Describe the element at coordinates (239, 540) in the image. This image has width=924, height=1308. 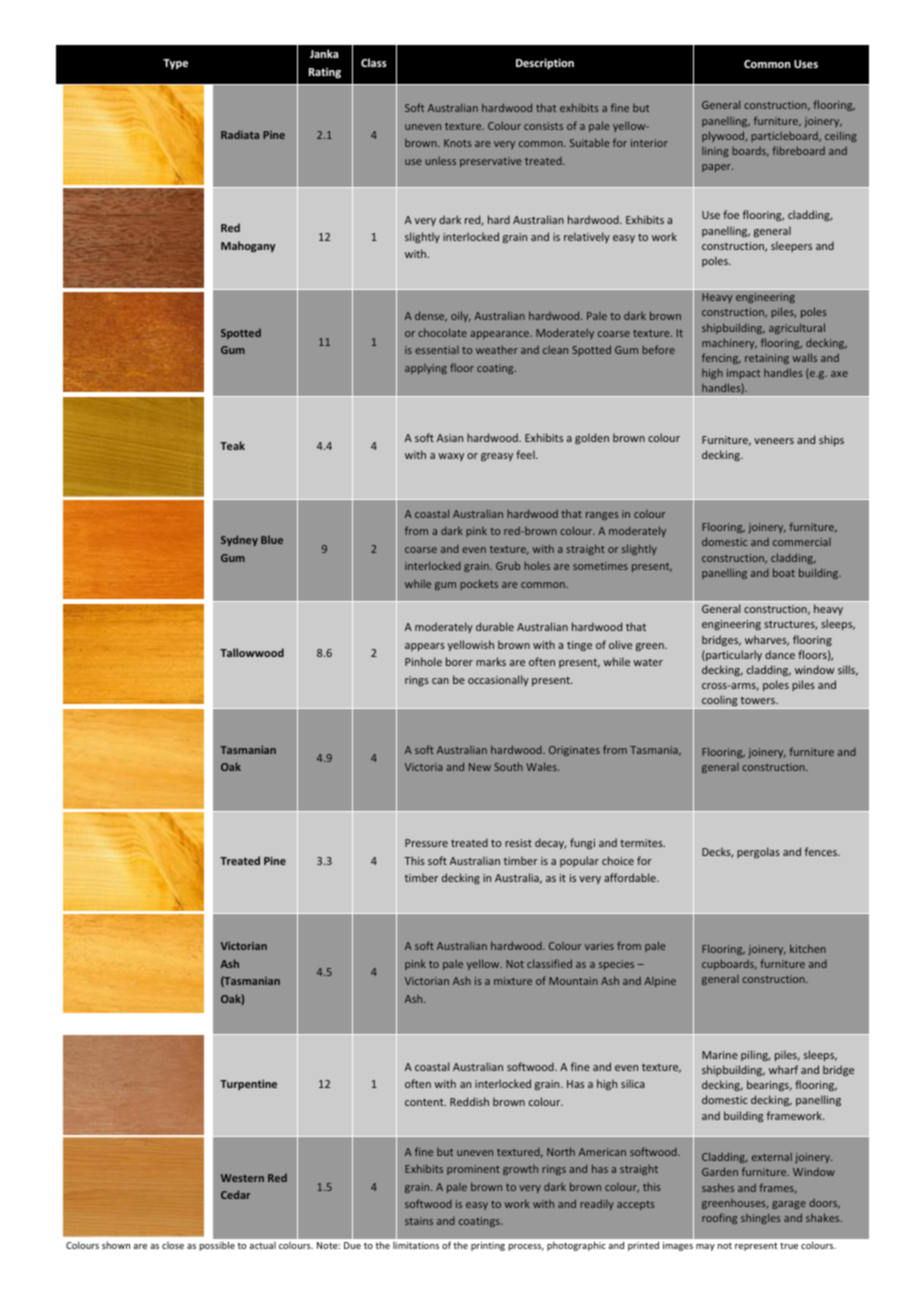
I see `Sydney` at that location.
